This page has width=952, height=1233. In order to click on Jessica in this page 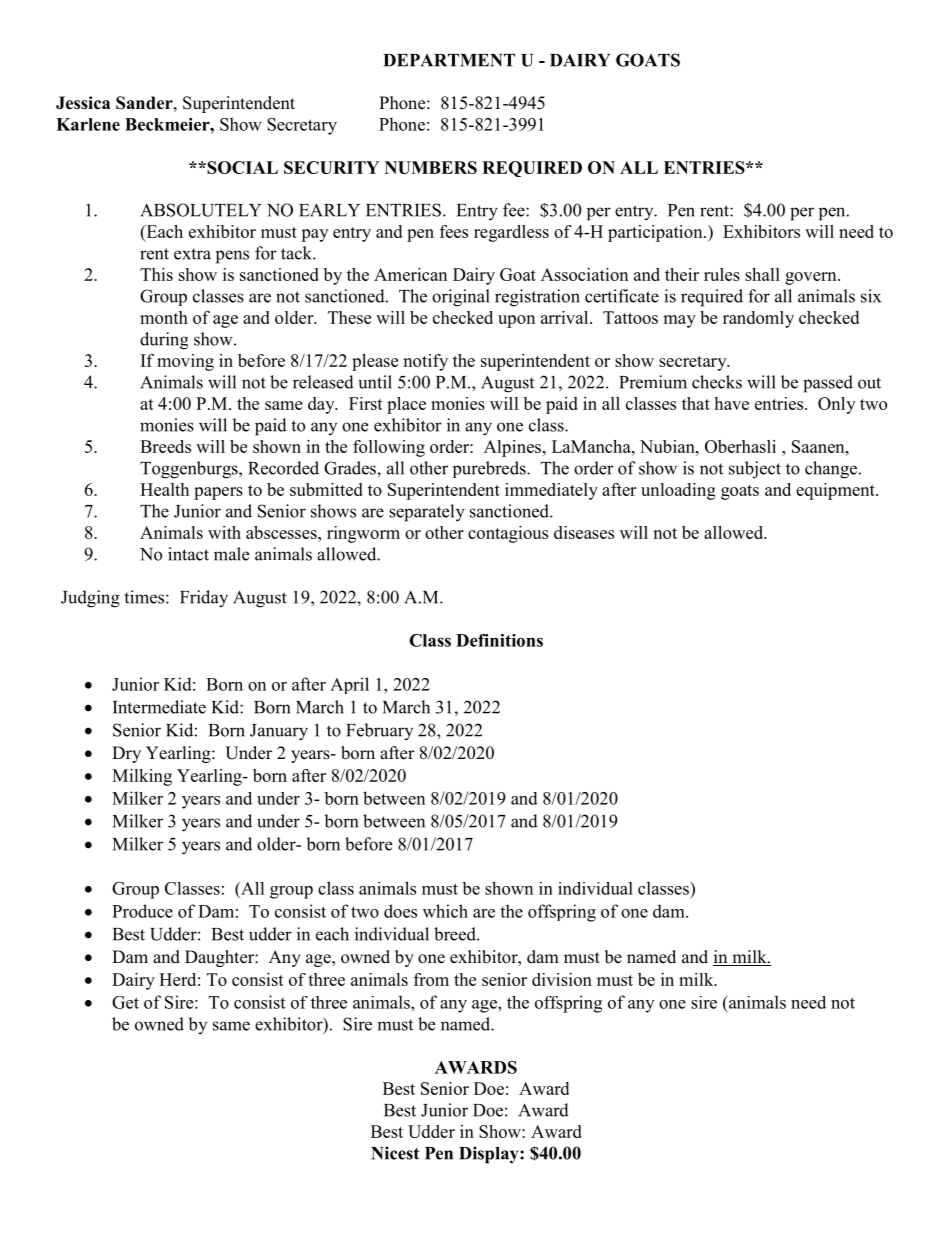, I will do `click(83, 103)`.
